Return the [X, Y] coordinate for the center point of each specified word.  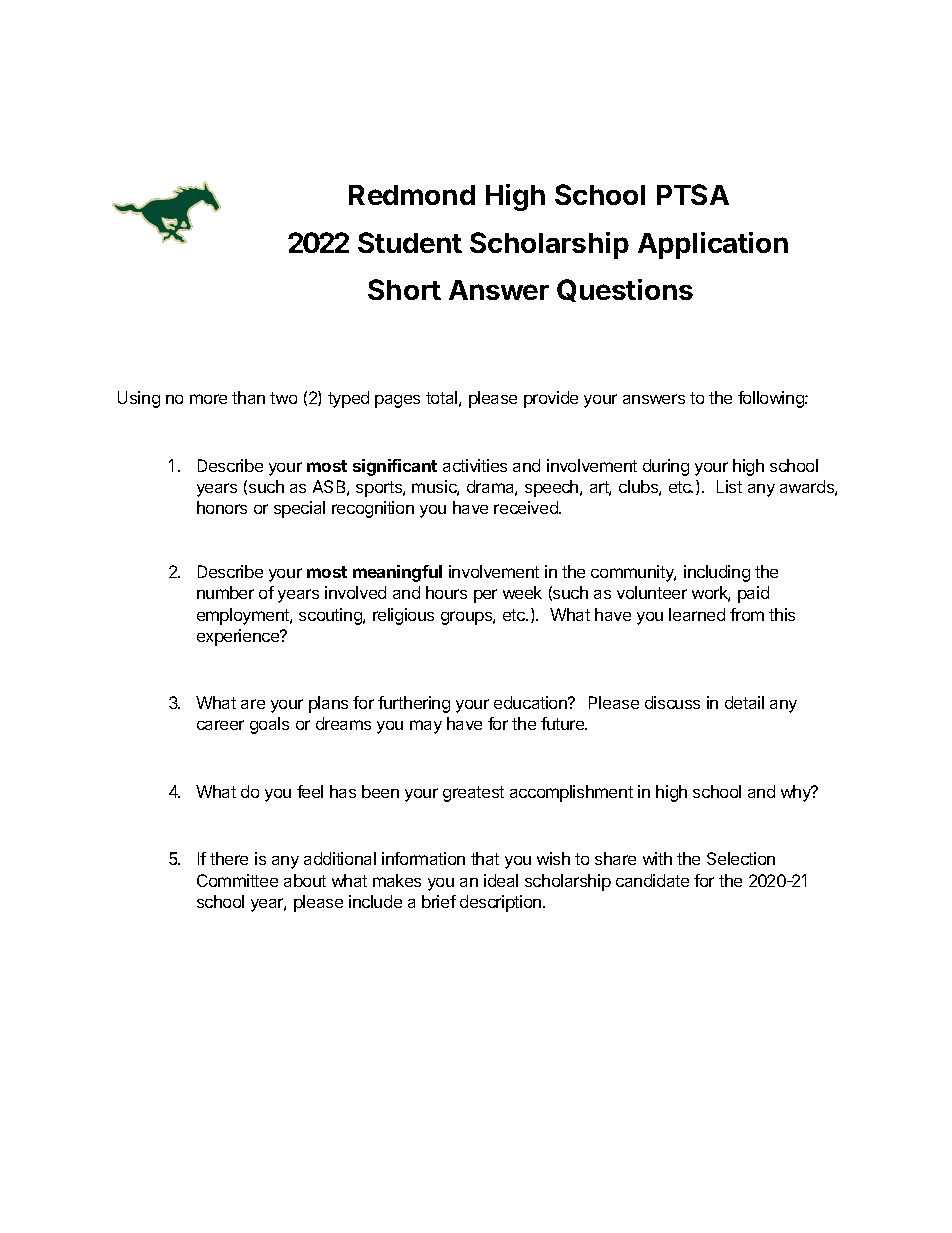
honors [222, 507]
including [717, 573]
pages [397, 401]
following [772, 399]
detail [744, 702]
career [220, 725]
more [208, 399]
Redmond [412, 195]
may [426, 727]
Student [410, 242]
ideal [501, 880]
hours [446, 592]
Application [713, 245]
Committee [237, 880]
